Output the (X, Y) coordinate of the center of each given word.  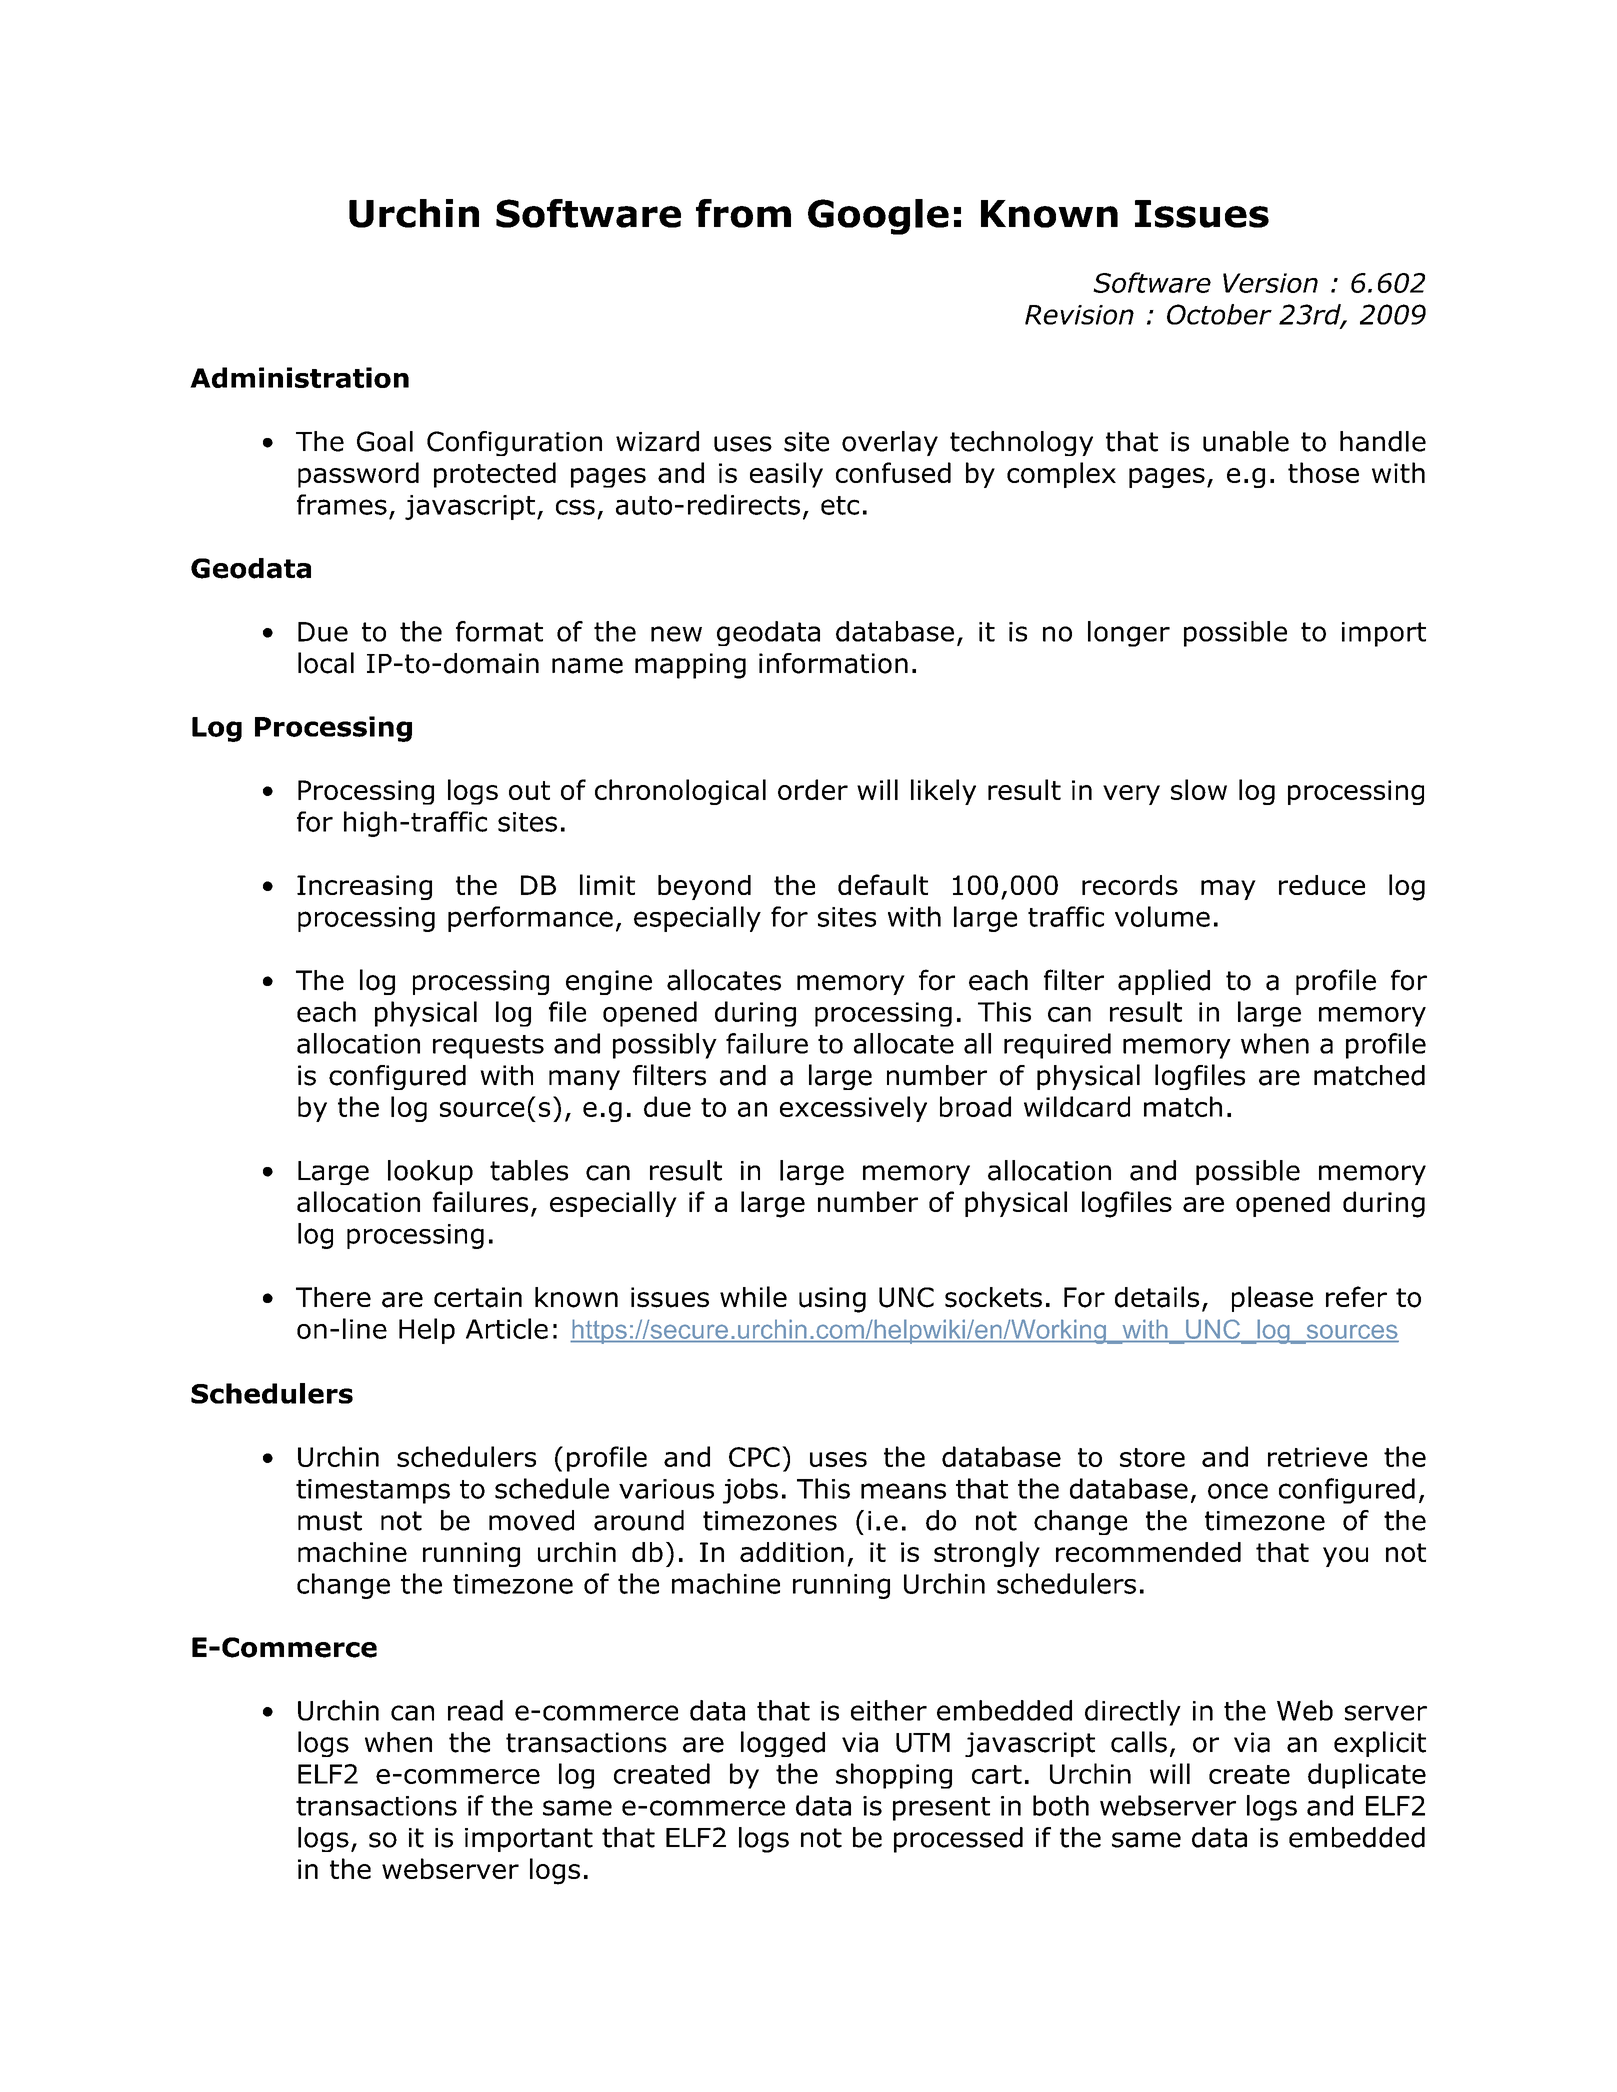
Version (1270, 283)
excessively (853, 1109)
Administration (299, 377)
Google (878, 217)
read (475, 1710)
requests (488, 1047)
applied (1164, 982)
